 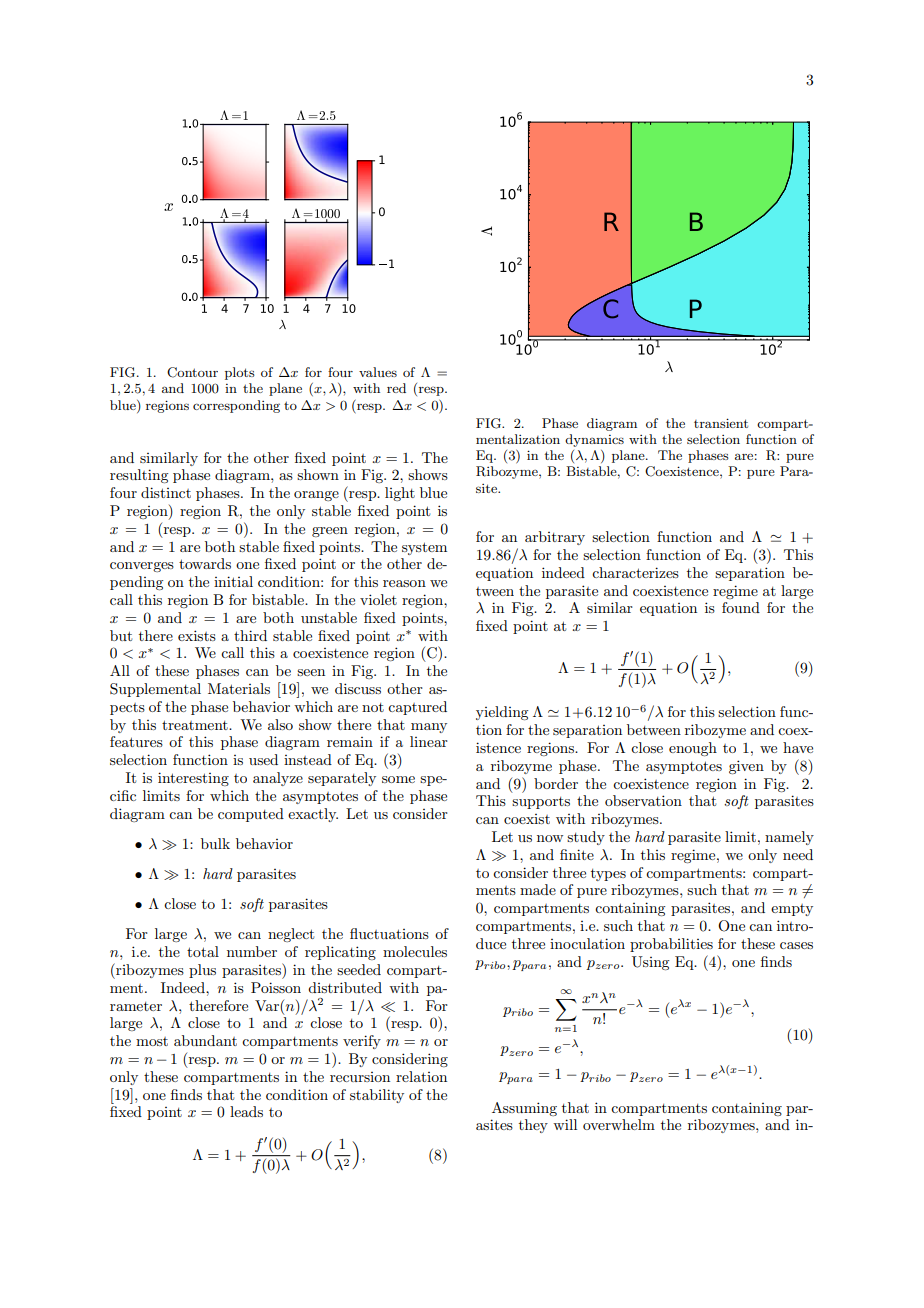 What do you see at coordinates (741, 607) in the image?
I see `found` at bounding box center [741, 607].
